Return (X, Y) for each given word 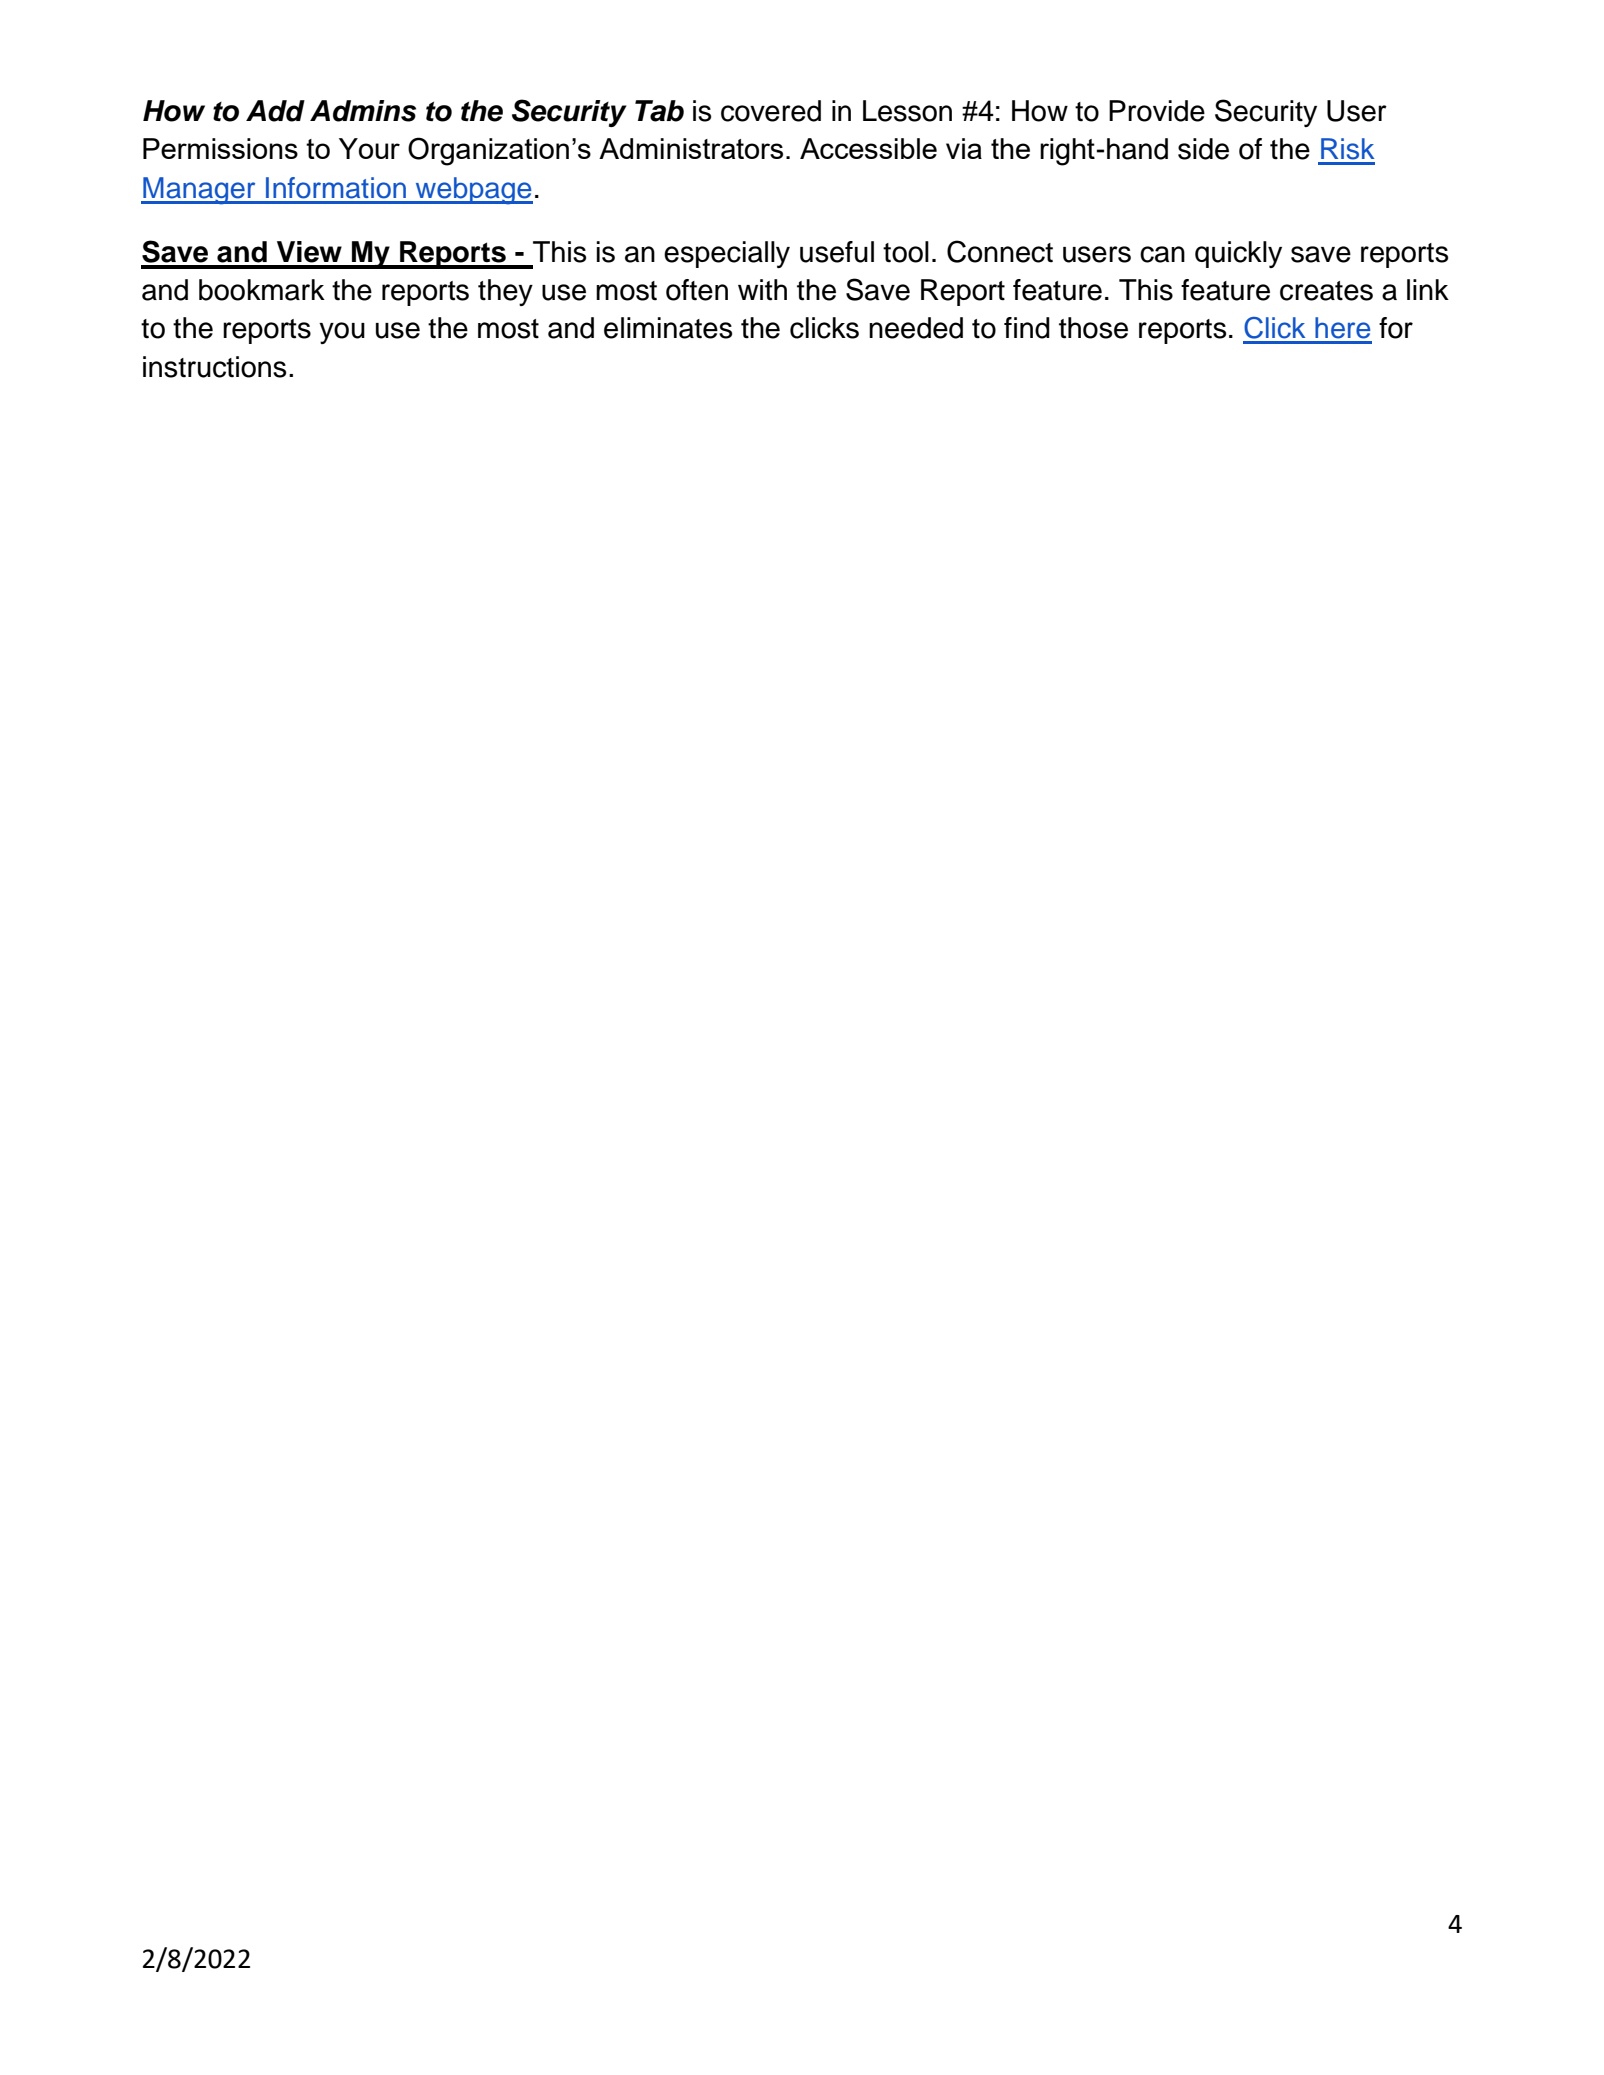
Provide (1157, 111)
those (1093, 328)
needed (916, 328)
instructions (214, 367)
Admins (363, 111)
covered (771, 111)
